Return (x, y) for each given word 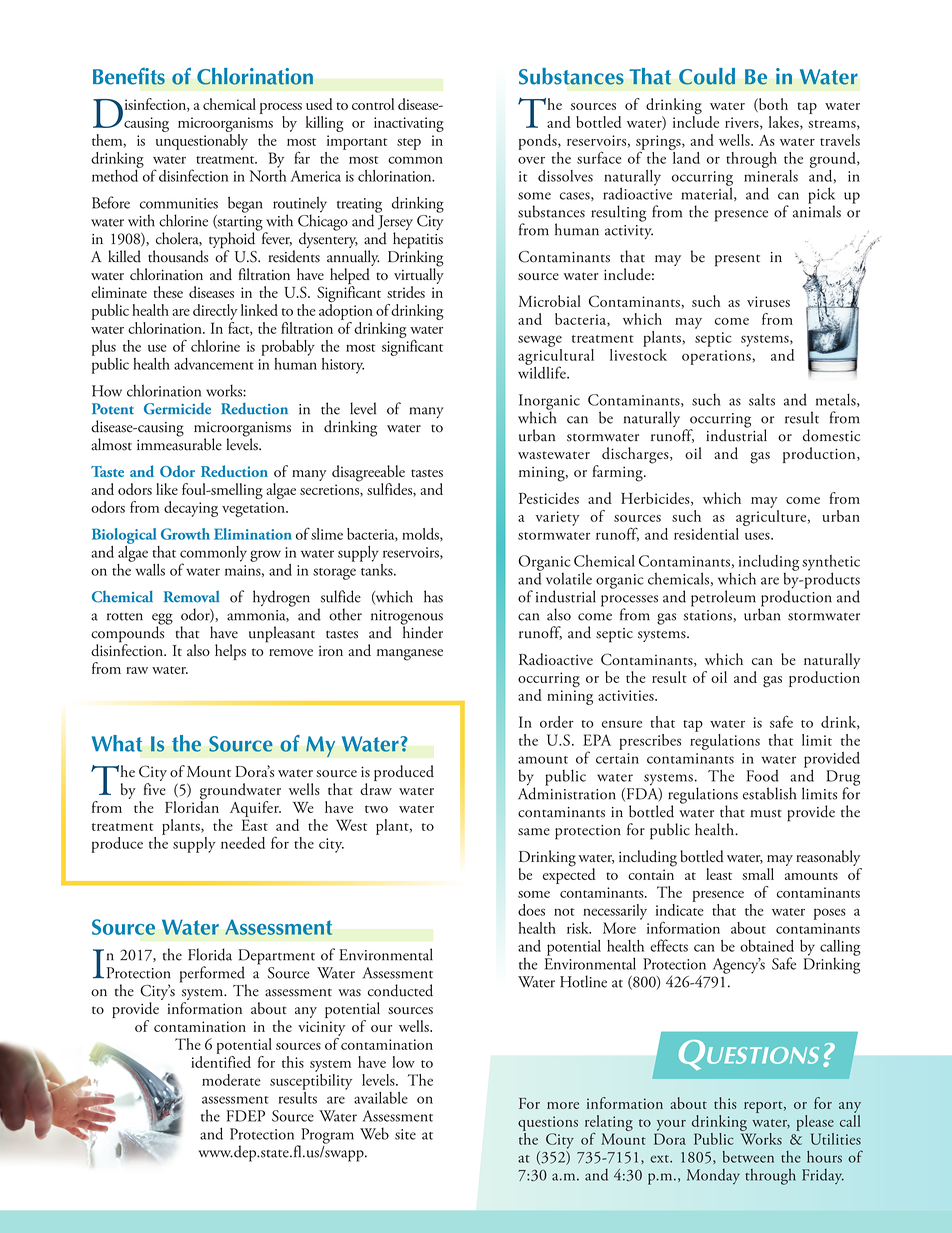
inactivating (409, 124)
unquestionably (202, 140)
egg (162, 620)
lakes (785, 123)
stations (708, 615)
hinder (422, 631)
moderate (231, 1080)
